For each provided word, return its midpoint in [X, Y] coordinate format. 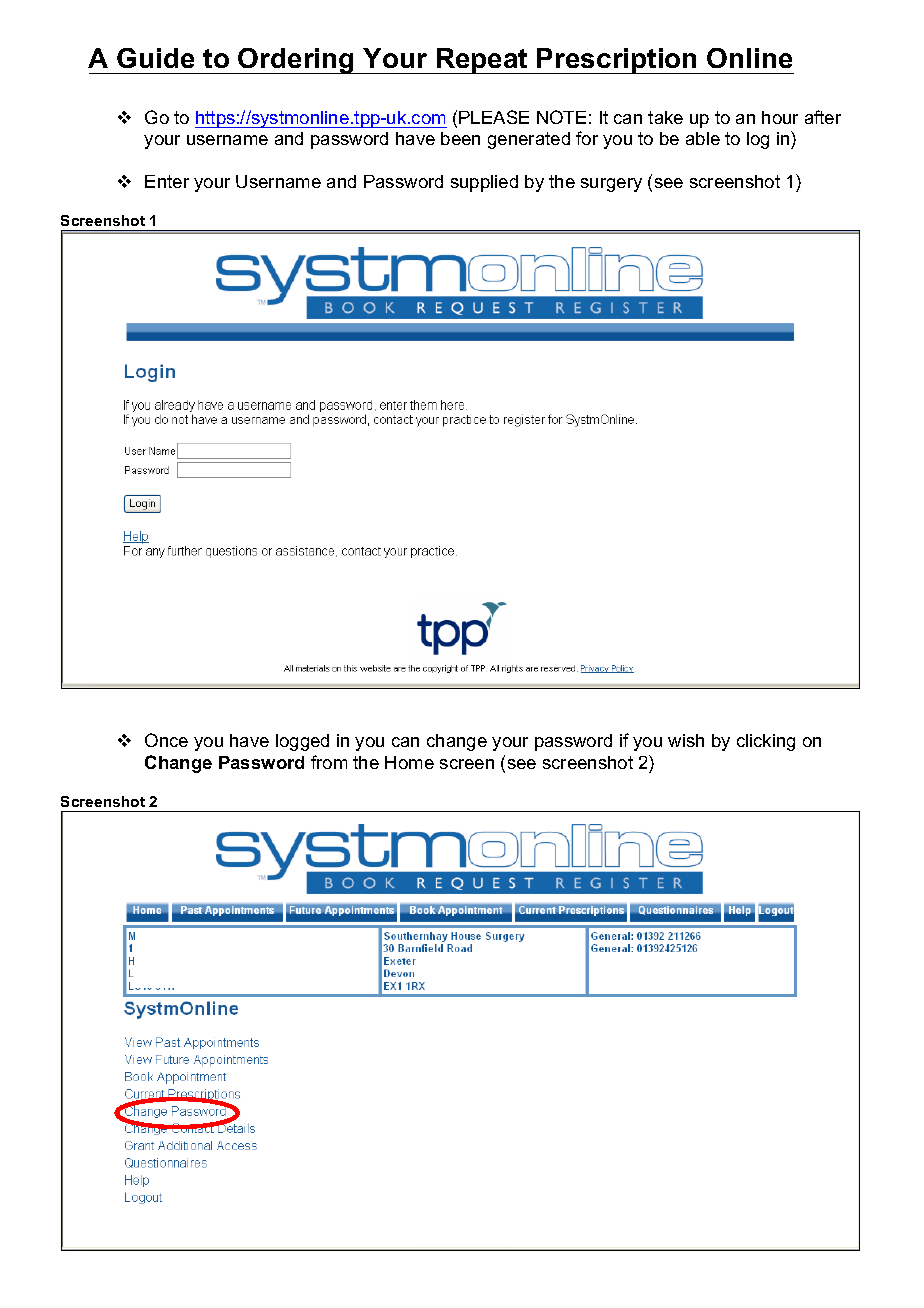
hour [780, 117]
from [329, 762]
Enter [167, 181]
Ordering [297, 61]
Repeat [482, 61]
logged [302, 742]
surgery [611, 185]
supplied [484, 183]
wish [686, 740]
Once [166, 740]
